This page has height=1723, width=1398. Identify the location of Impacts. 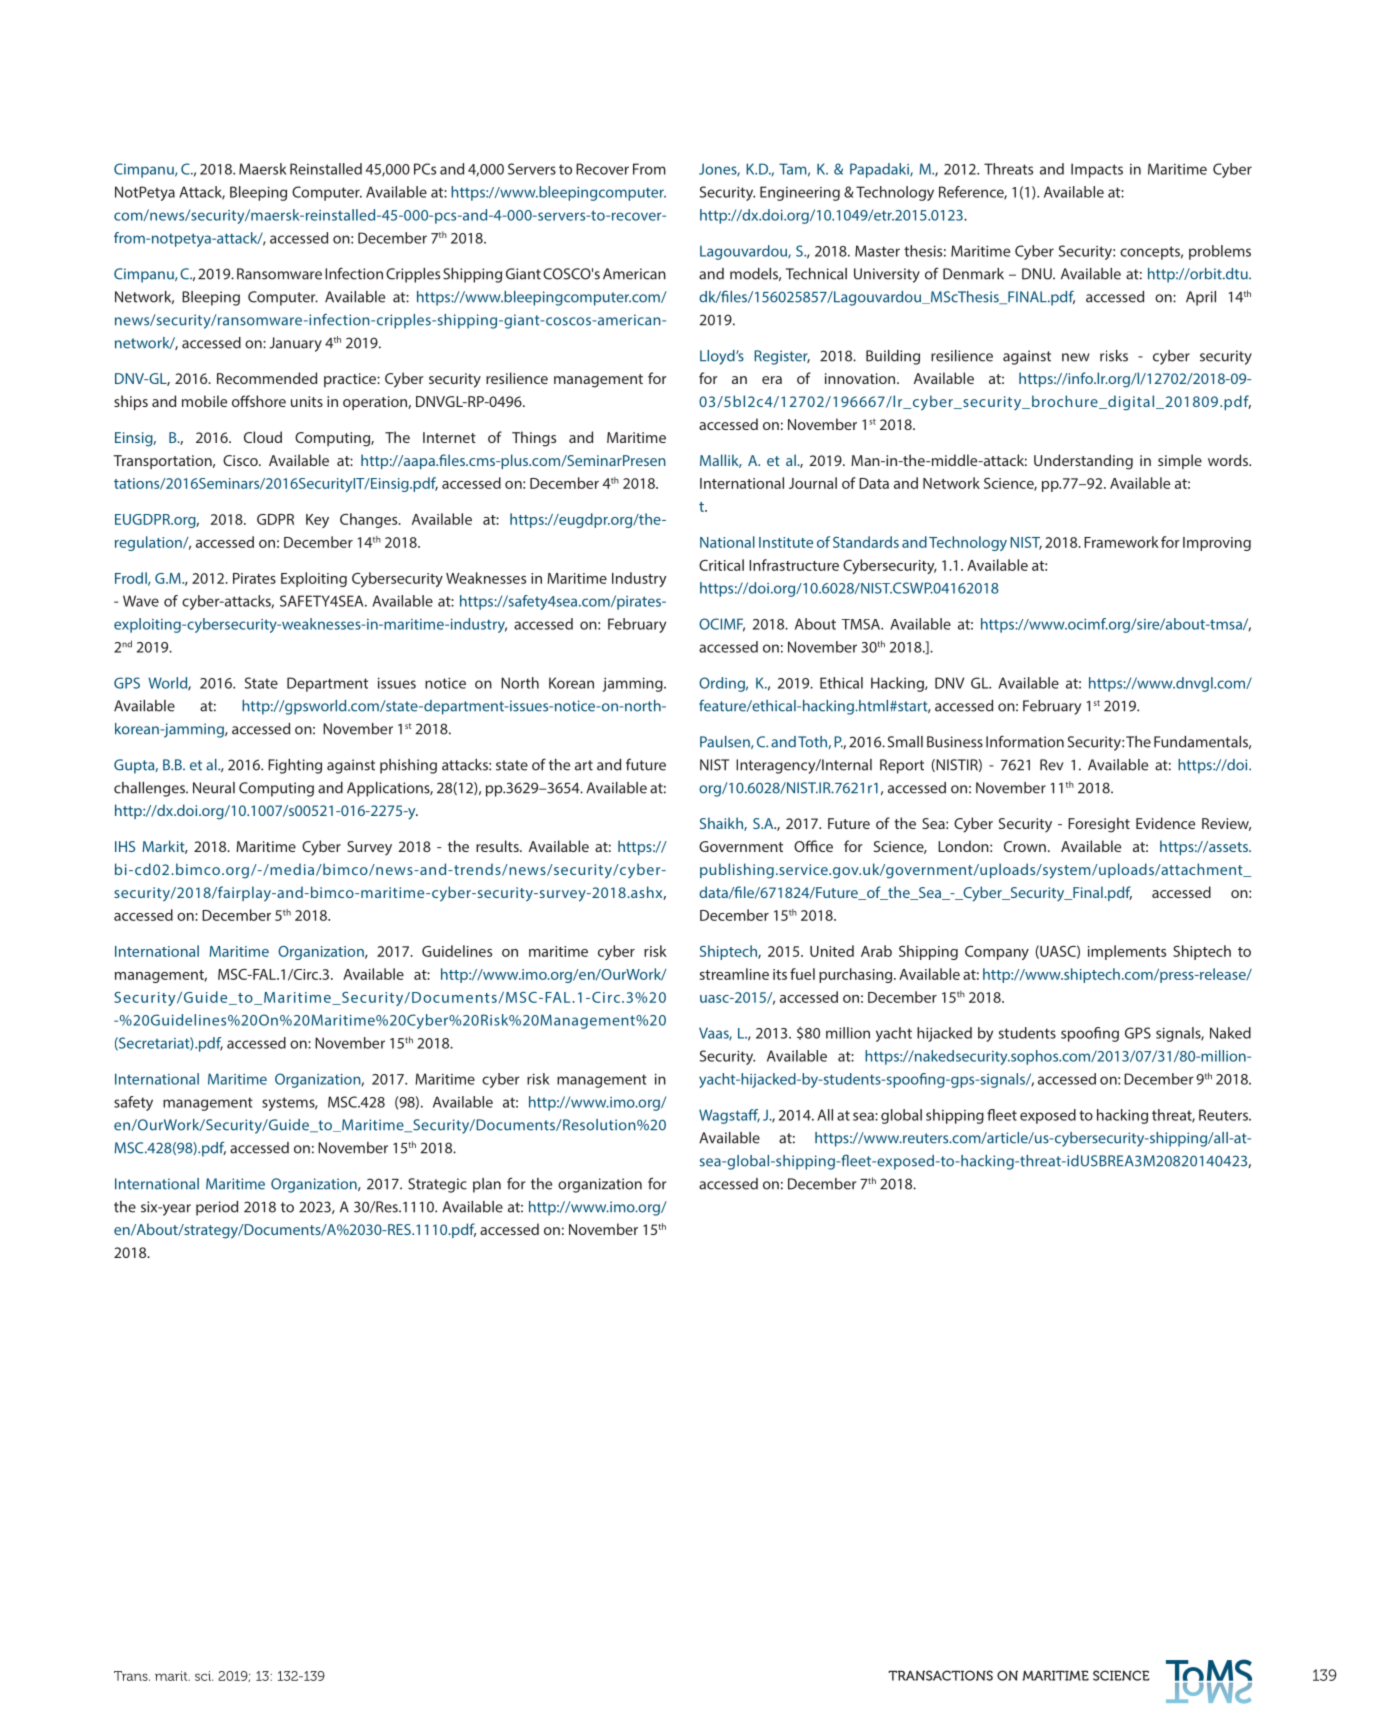
(1097, 170).
